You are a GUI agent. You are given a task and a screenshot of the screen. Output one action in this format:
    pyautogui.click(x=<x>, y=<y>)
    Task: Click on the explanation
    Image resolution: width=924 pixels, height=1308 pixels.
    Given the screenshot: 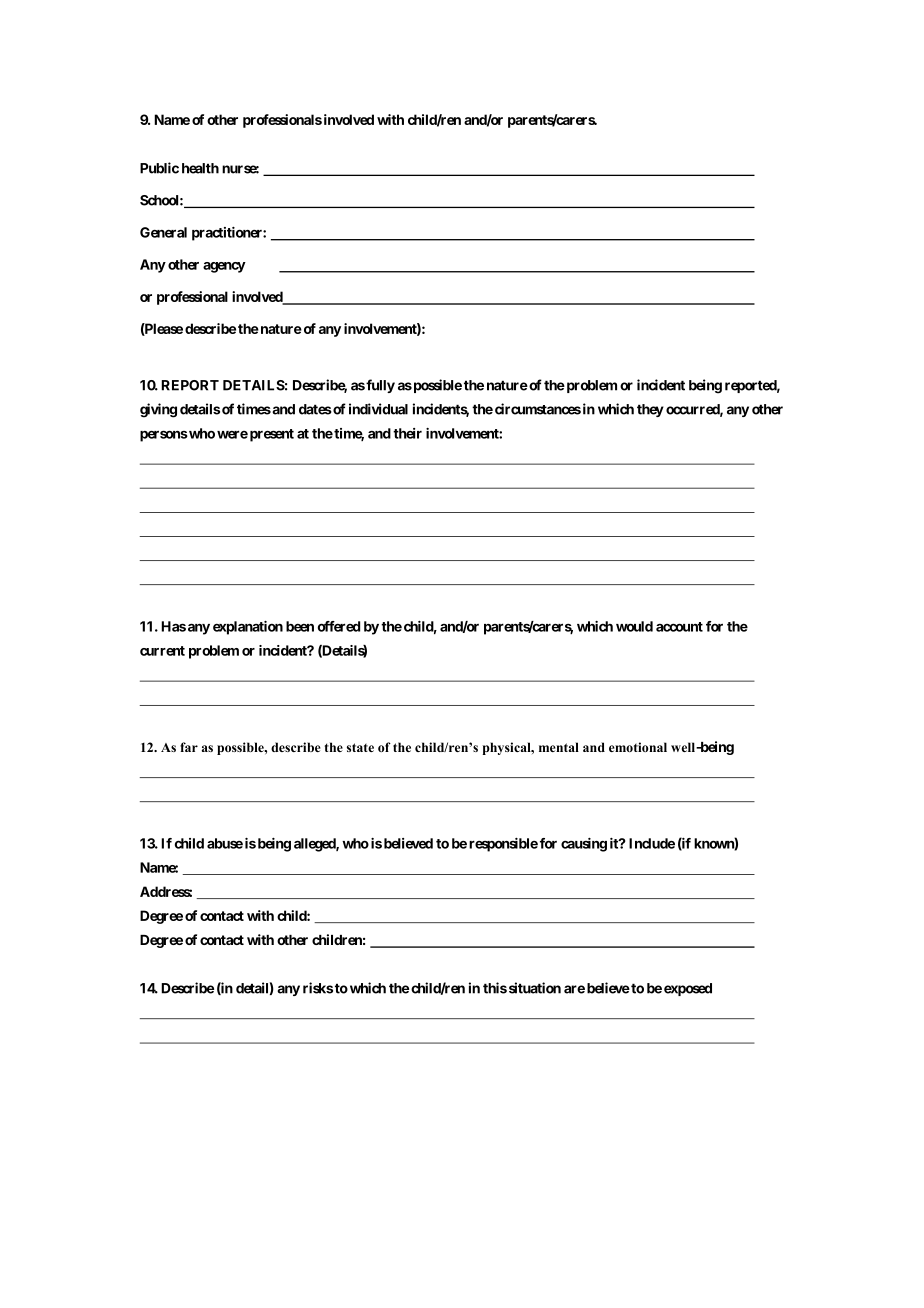 What is the action you would take?
    pyautogui.click(x=248, y=628)
